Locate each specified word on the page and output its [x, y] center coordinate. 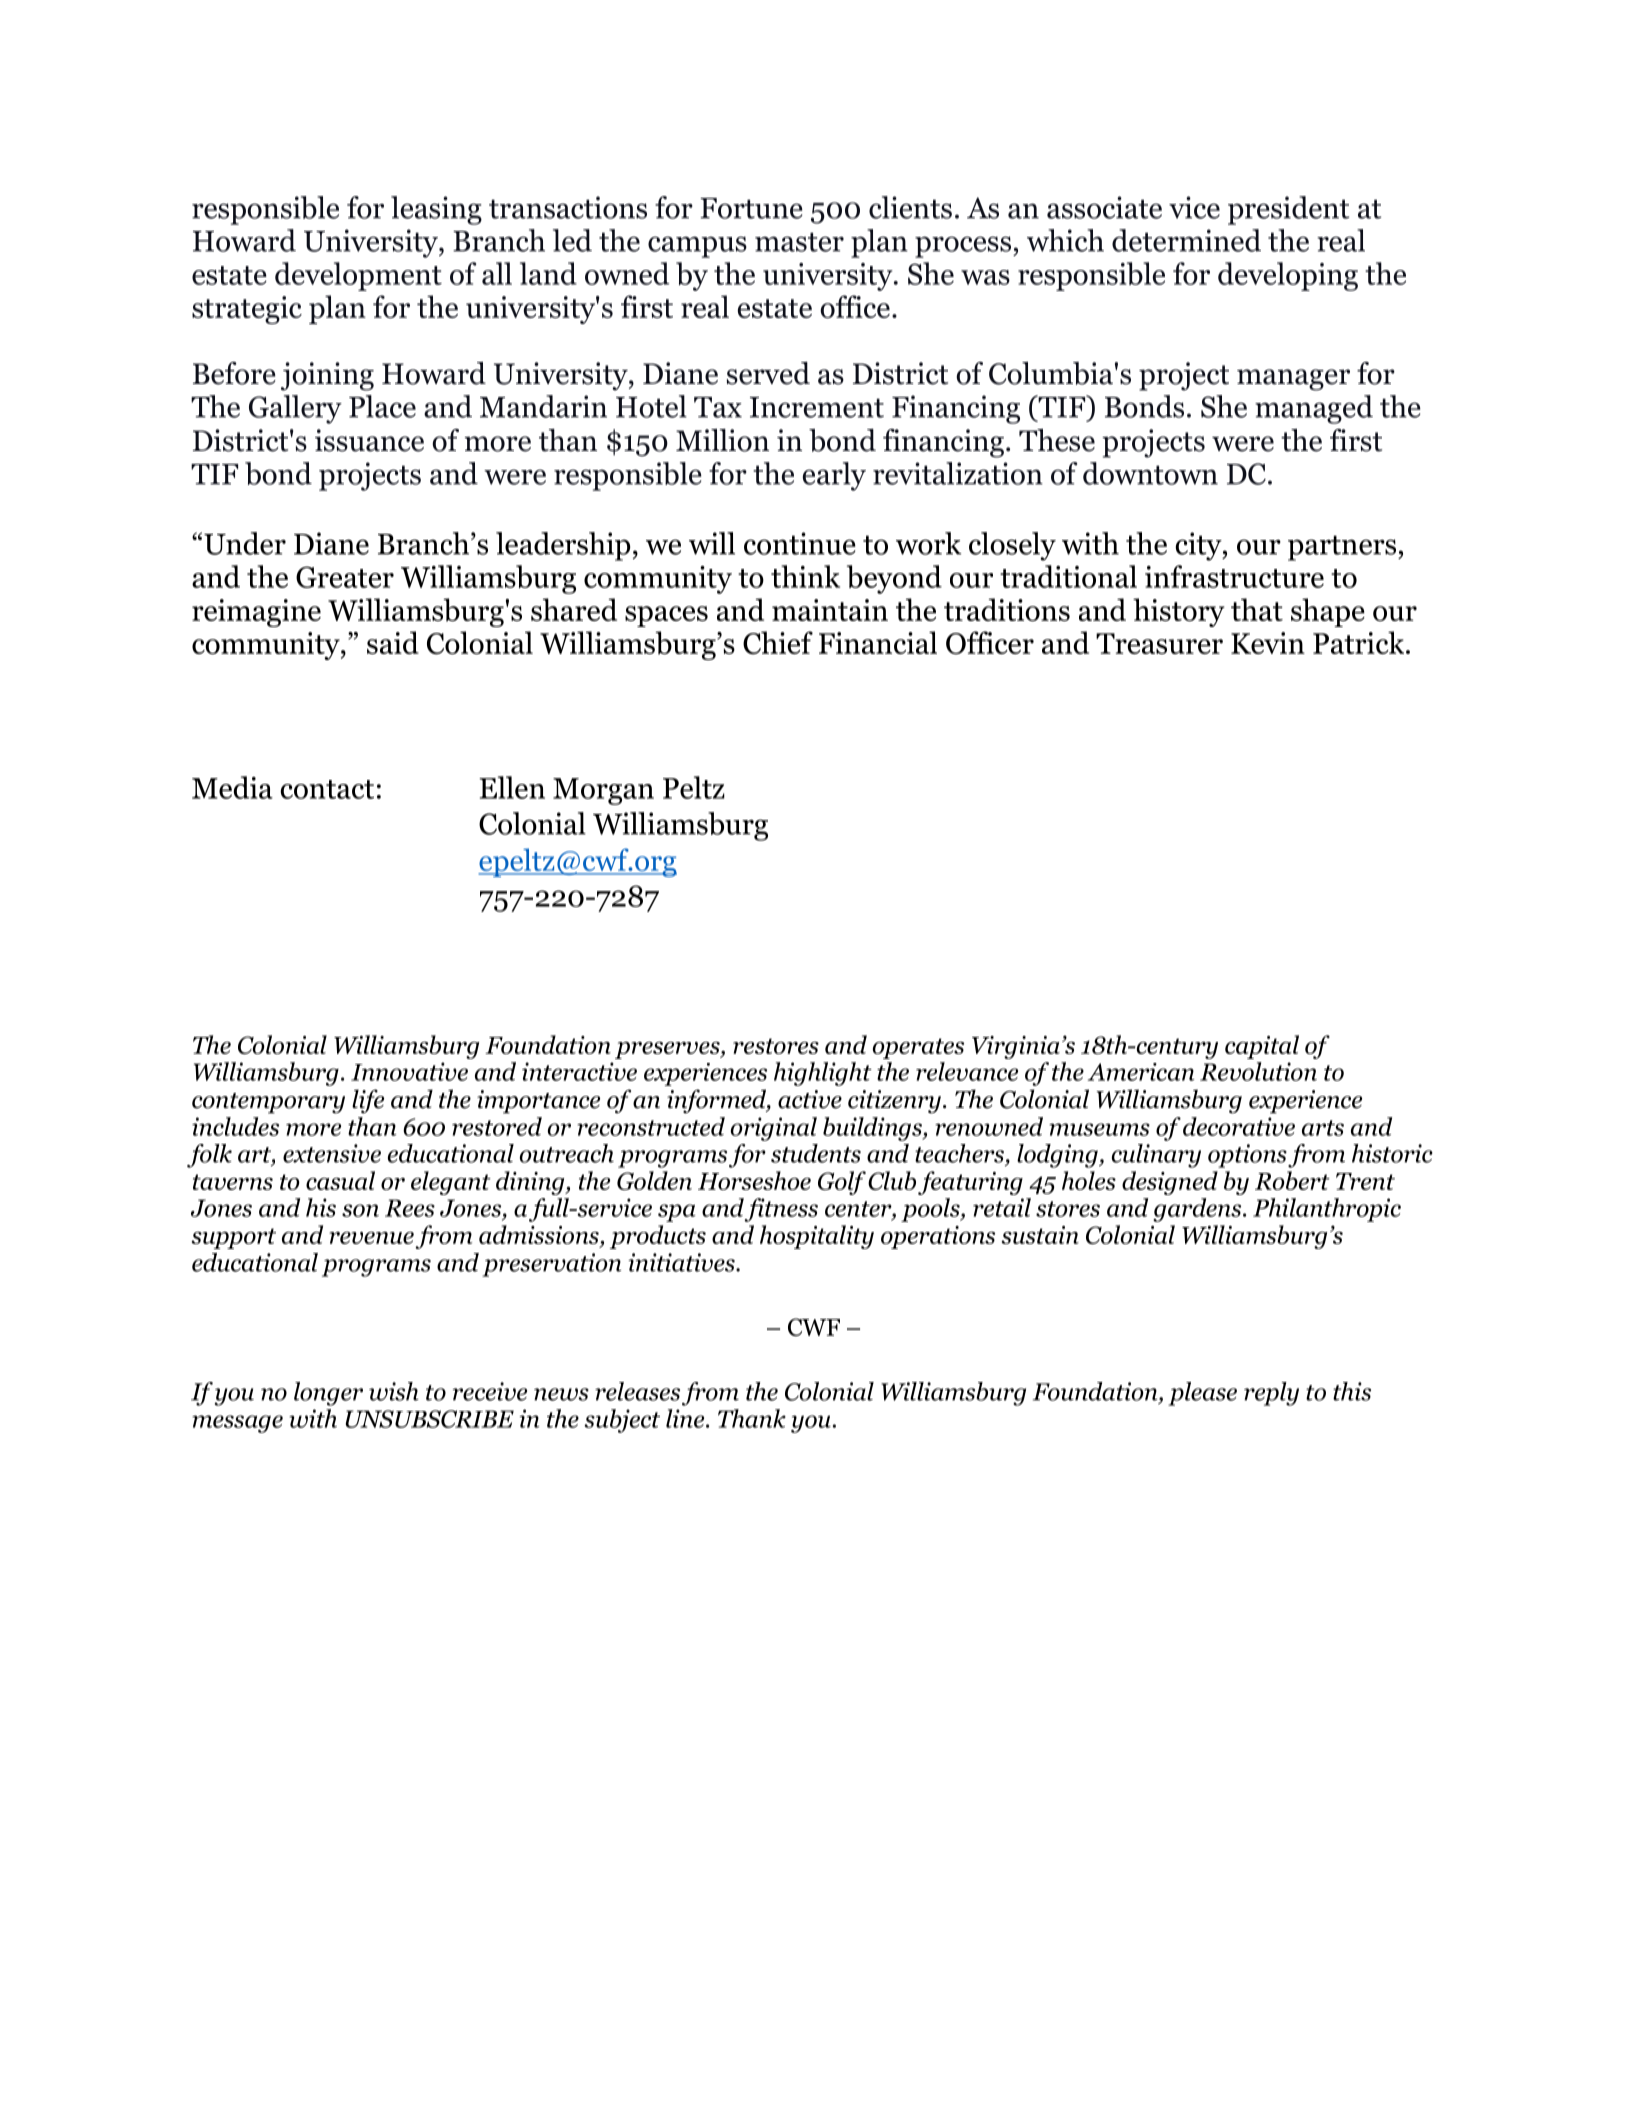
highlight [823, 1074]
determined [1186, 240]
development [358, 276]
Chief [778, 642]
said [393, 642]
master [799, 242]
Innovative [409, 1071]
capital [1262, 1047]
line [686, 1418]
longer [328, 1394]
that [1257, 609]
